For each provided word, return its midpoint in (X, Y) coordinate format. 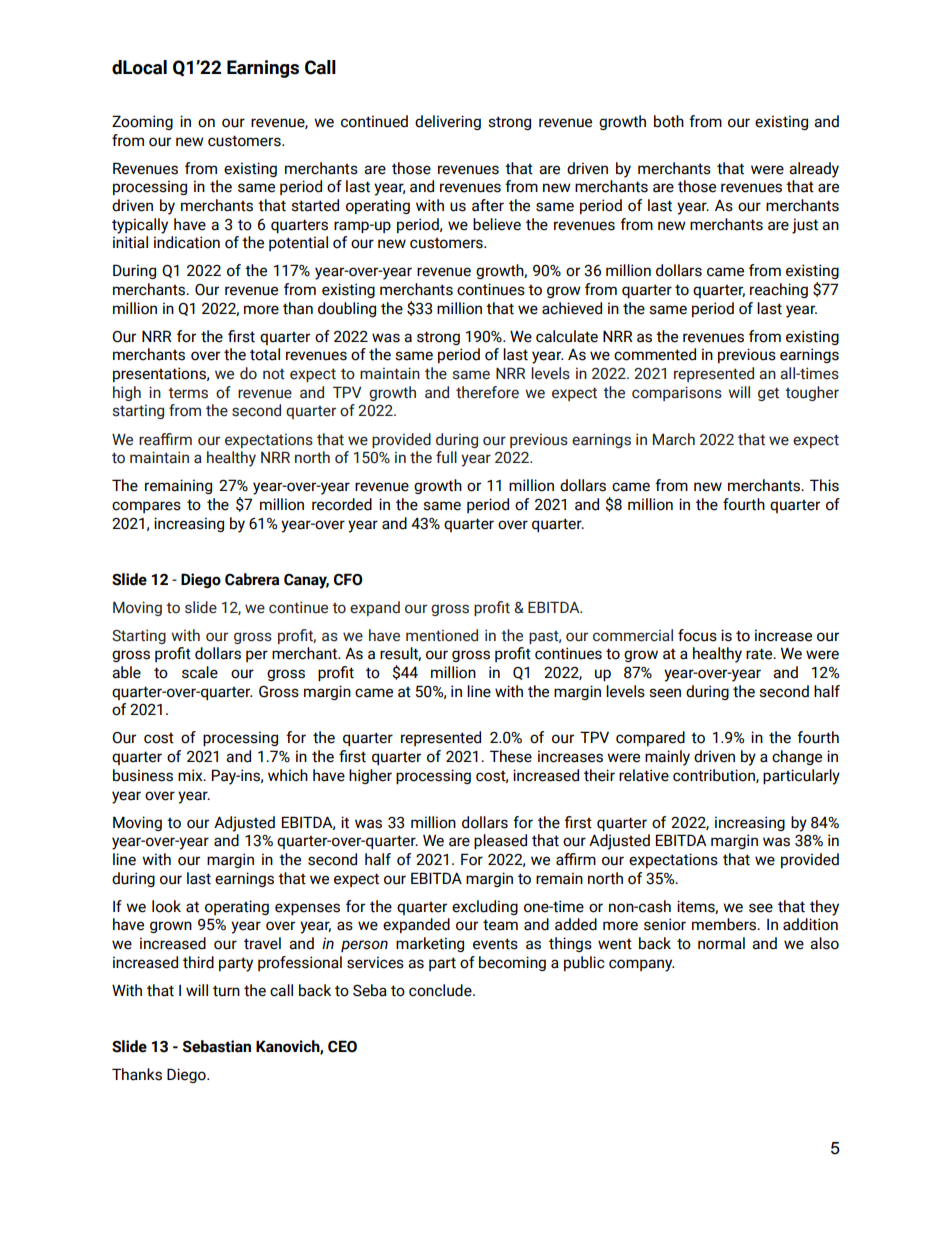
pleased (500, 841)
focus (697, 635)
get (768, 394)
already (814, 170)
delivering (448, 122)
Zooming (142, 122)
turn (226, 991)
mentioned (442, 635)
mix (191, 775)
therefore (487, 392)
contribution (715, 776)
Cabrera (252, 579)
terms (188, 393)
